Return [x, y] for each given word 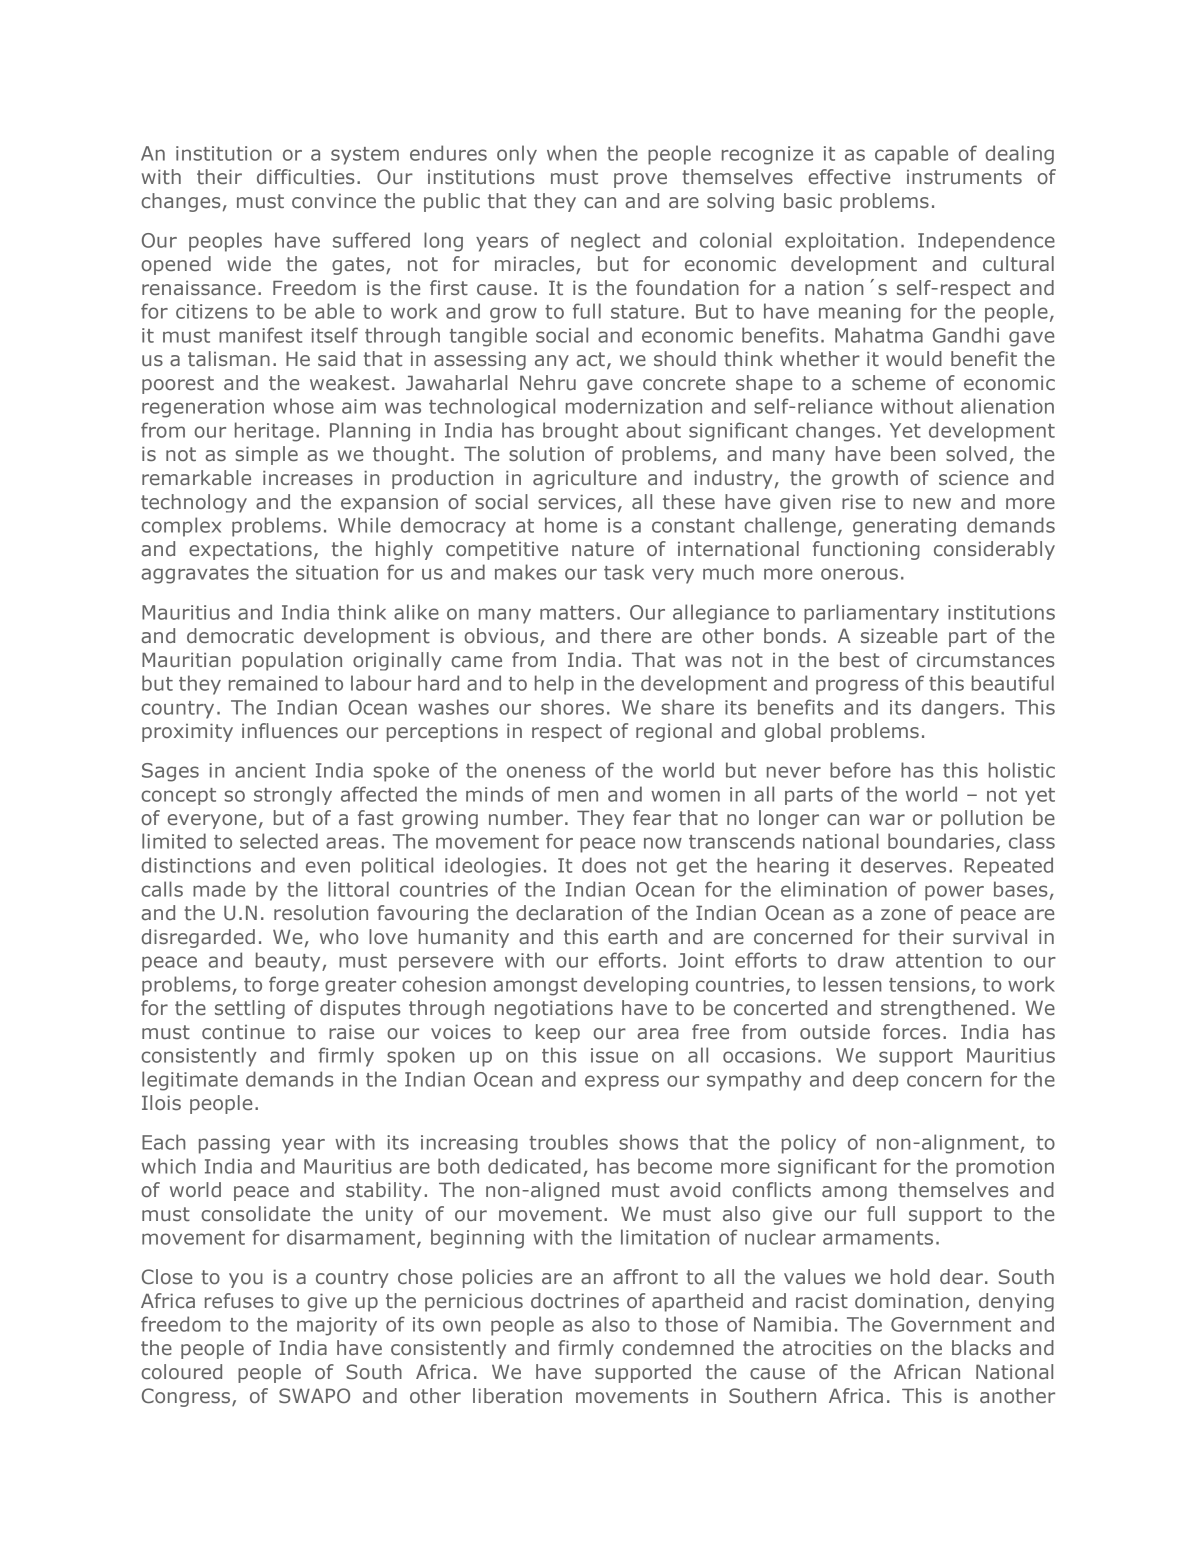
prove [640, 180]
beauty [289, 962]
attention [939, 960]
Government [951, 1324]
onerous [859, 574]
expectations [250, 551]
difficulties [306, 176]
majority [337, 1326]
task [624, 572]
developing [636, 986]
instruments [964, 177]
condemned [678, 1347]
